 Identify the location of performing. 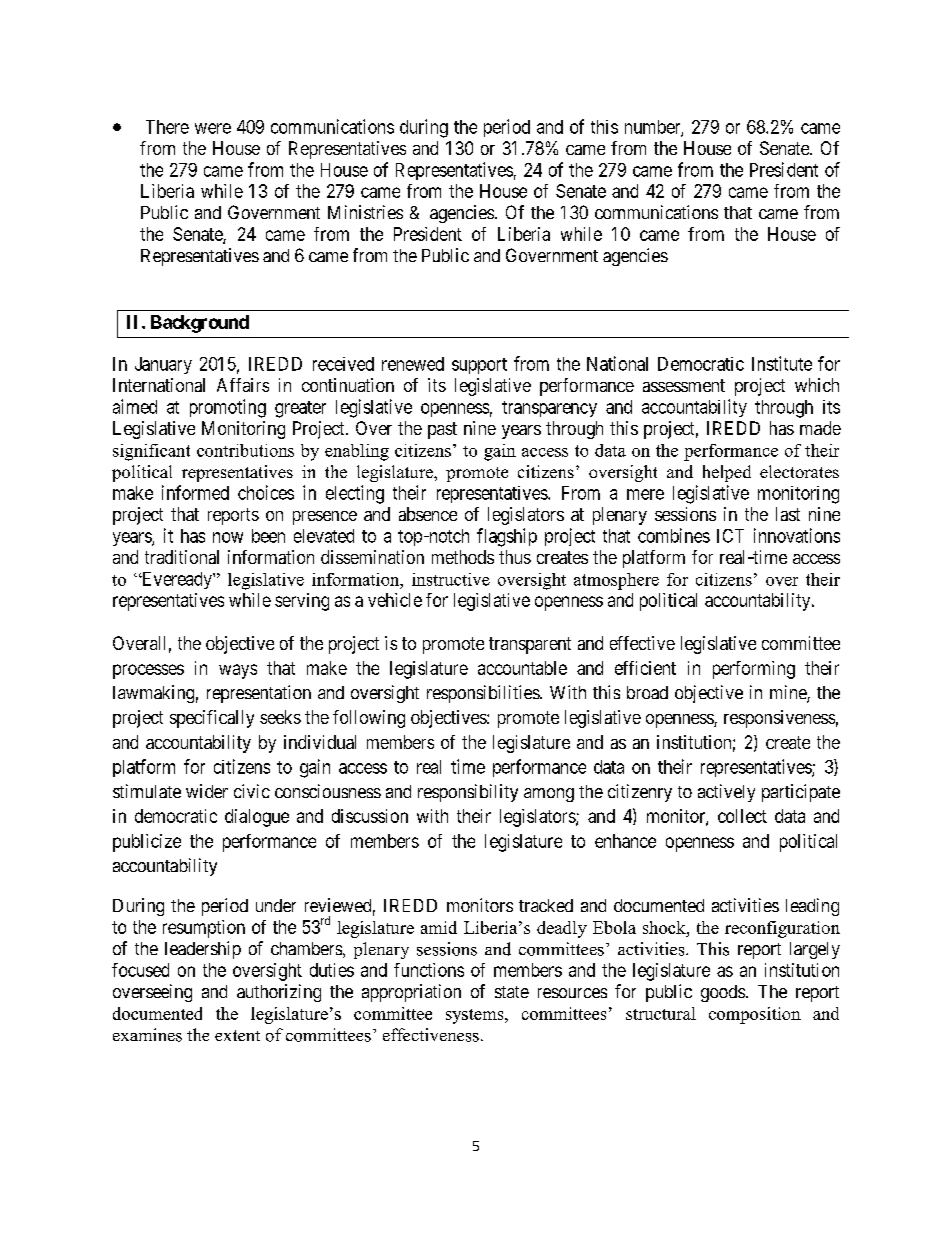
(754, 670).
